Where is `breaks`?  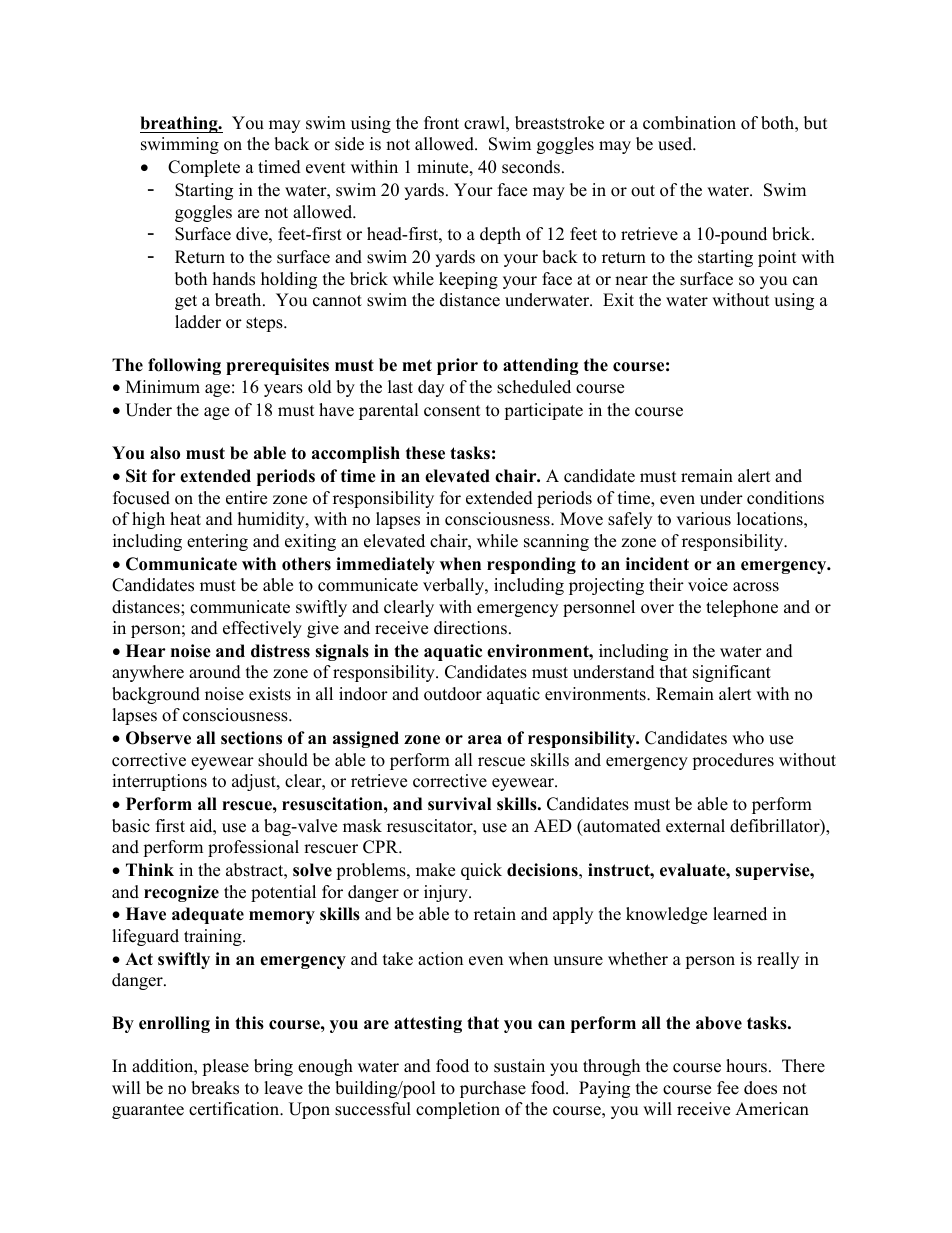 breaks is located at coordinates (215, 1088).
